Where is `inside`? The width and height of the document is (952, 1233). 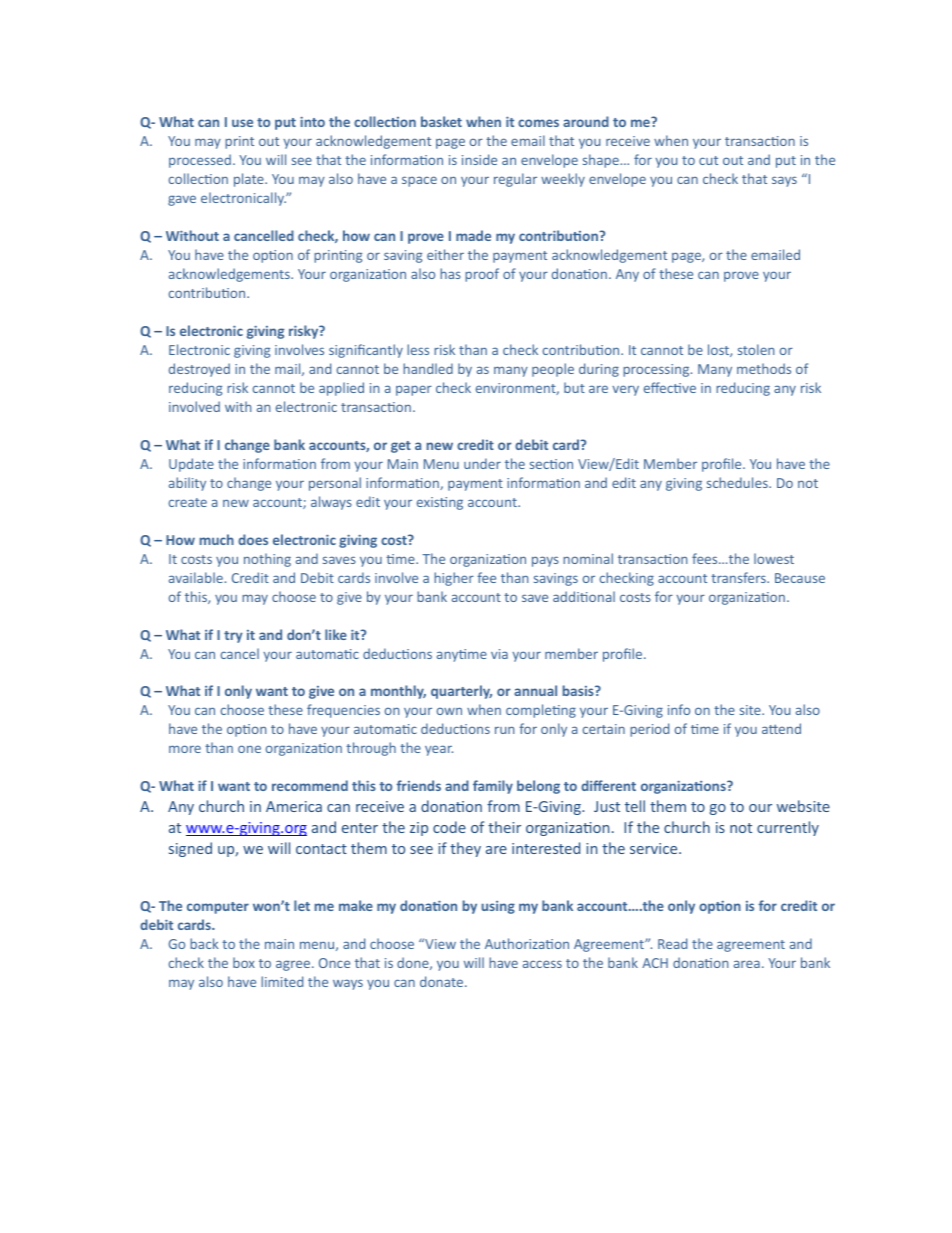
inside is located at coordinates (479, 159).
